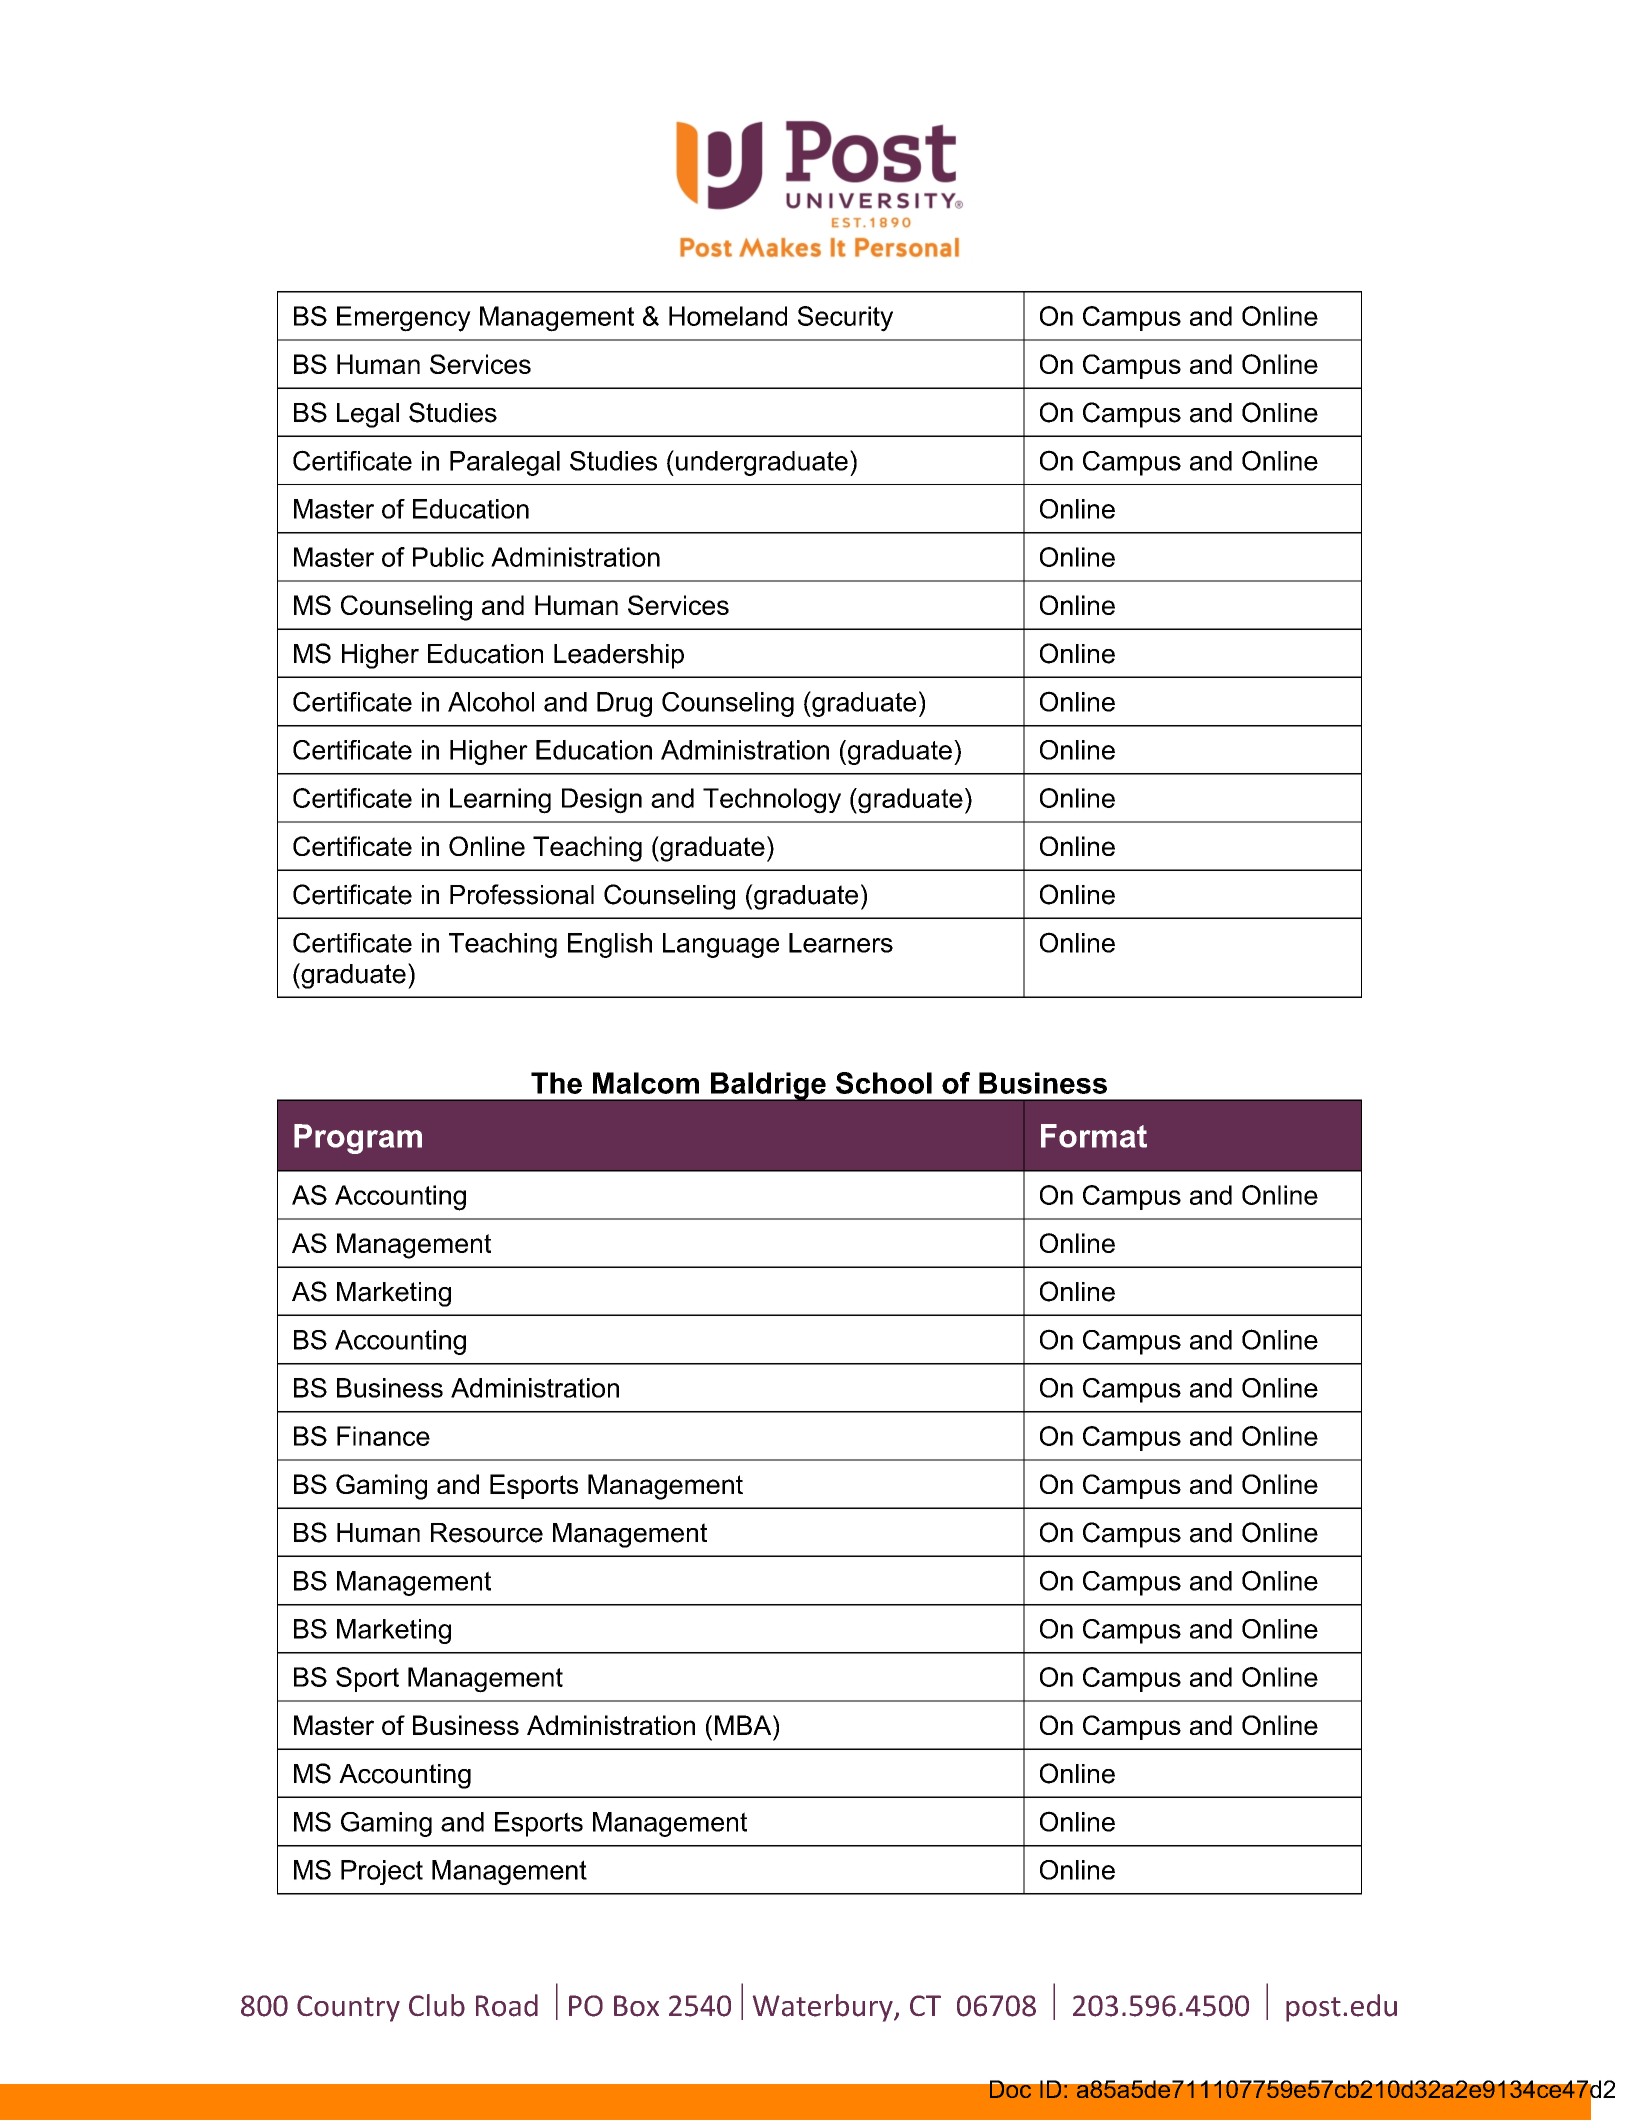 The width and height of the screenshot is (1639, 2121). What do you see at coordinates (487, 1533) in the screenshot?
I see `Resource` at bounding box center [487, 1533].
